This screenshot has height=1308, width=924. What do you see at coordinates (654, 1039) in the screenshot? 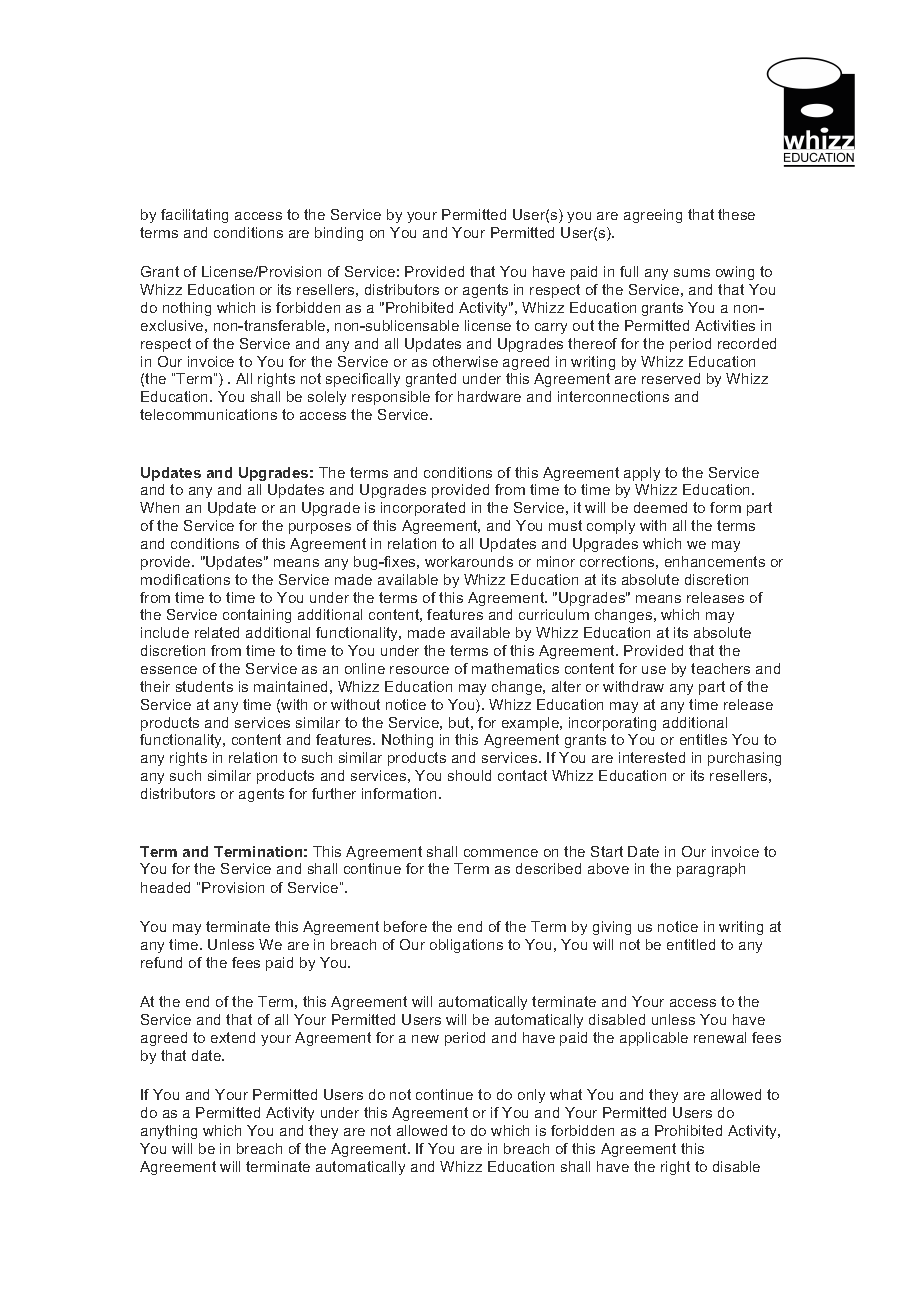
I see `applicable` at bounding box center [654, 1039].
